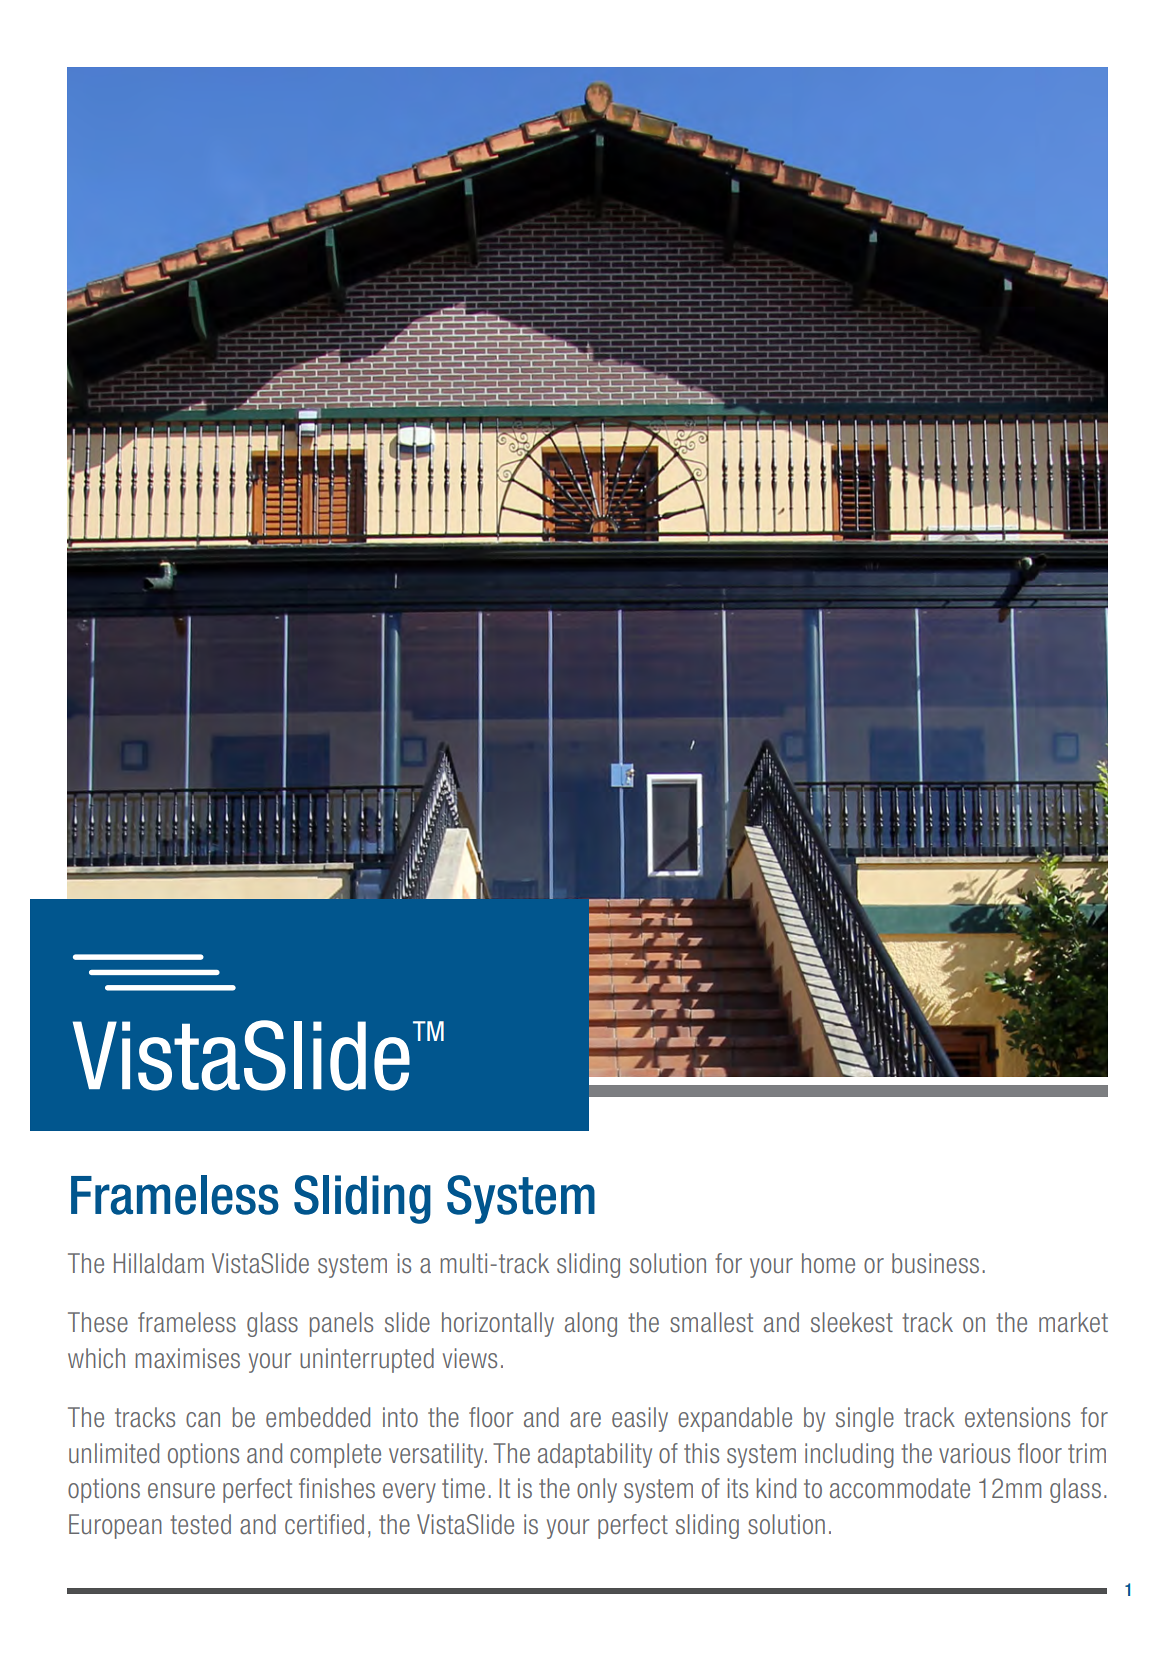 This screenshot has width=1175, height=1661. I want to click on tested, so click(200, 1524).
